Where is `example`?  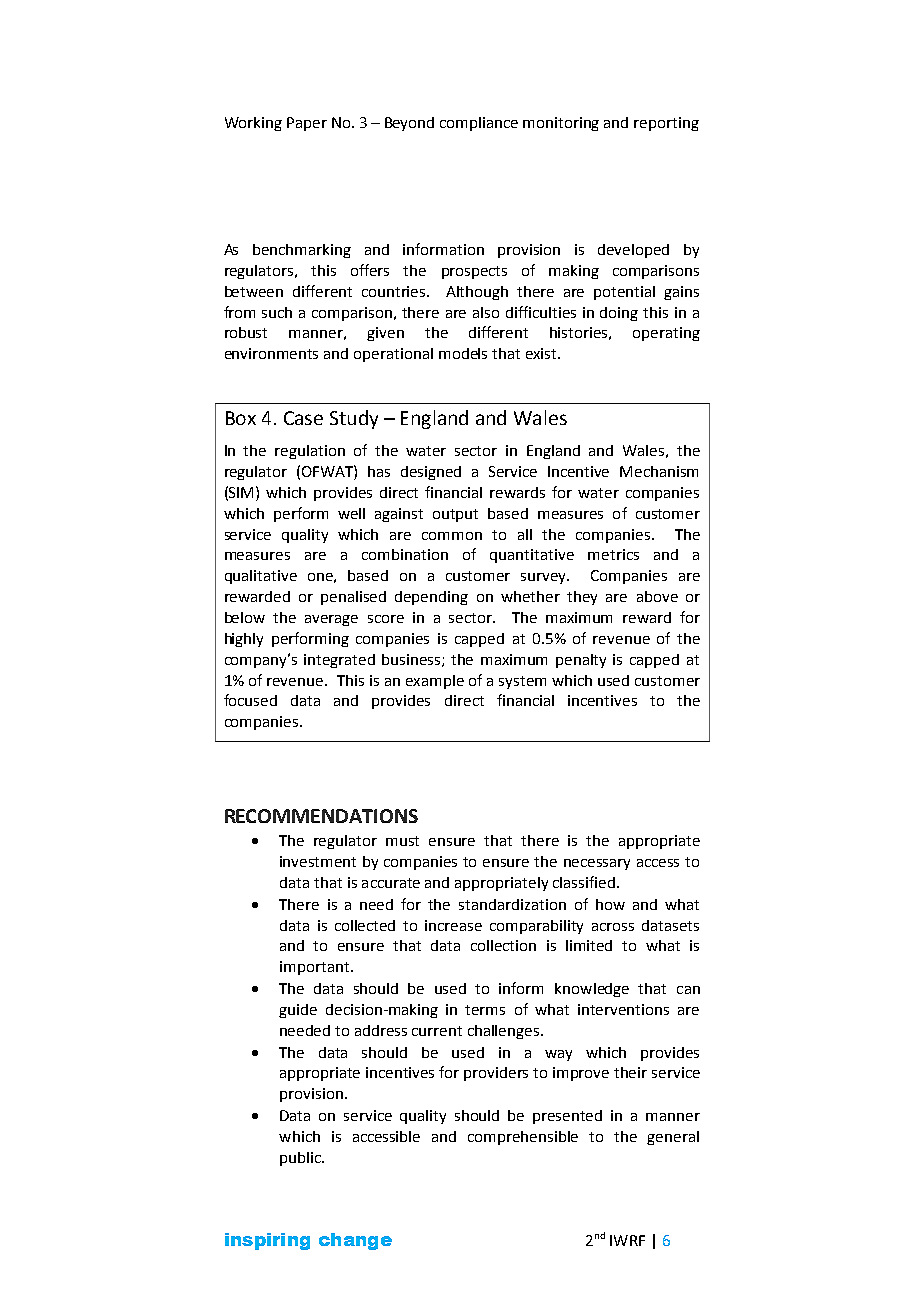
example is located at coordinates (435, 682).
